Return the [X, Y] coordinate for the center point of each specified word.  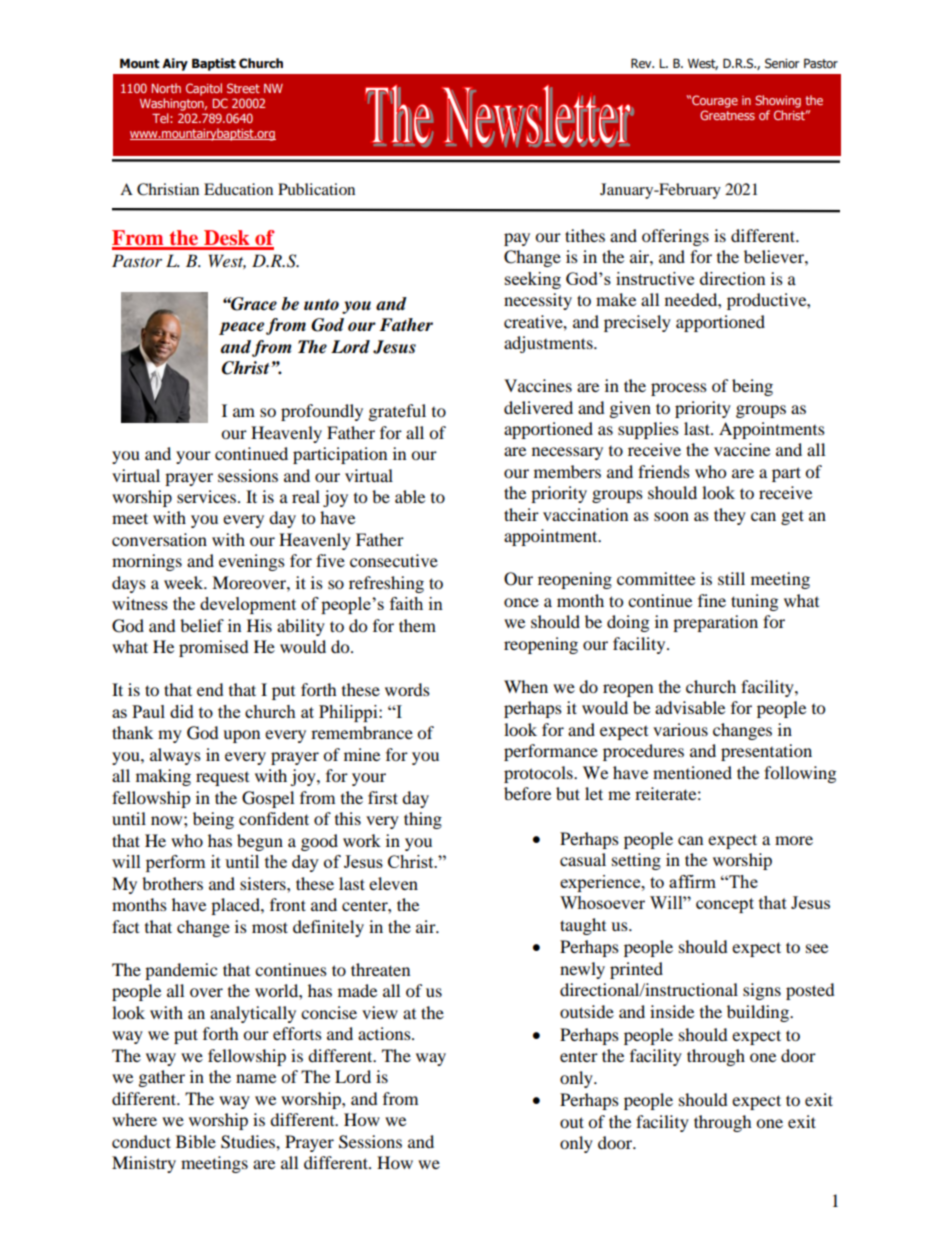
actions [385, 1033]
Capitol [204, 89]
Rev [642, 63]
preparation [715, 623]
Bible [196, 1141]
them [417, 625]
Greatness [727, 115]
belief [202, 625]
